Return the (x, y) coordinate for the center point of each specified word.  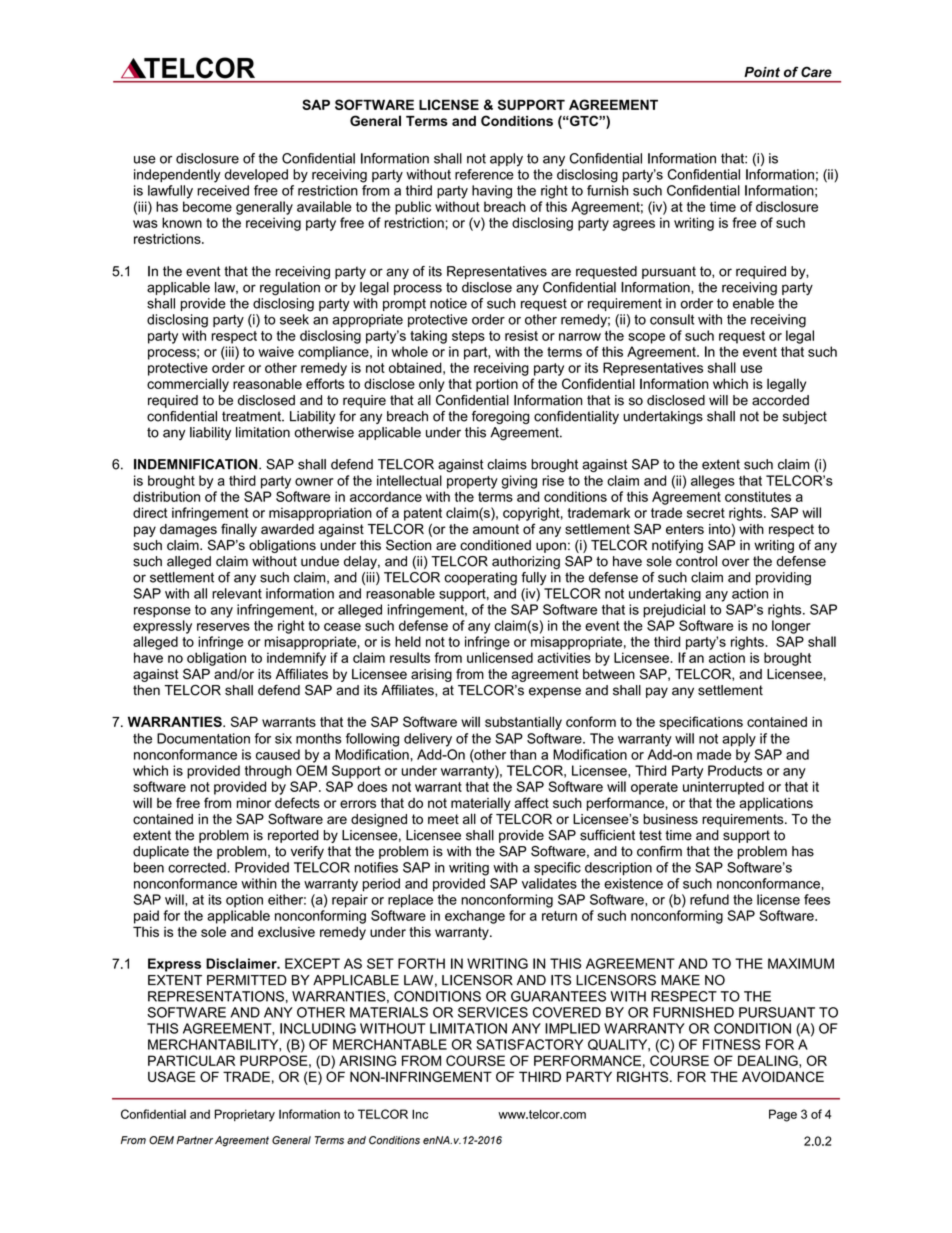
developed (256, 175)
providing (783, 579)
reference (484, 174)
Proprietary (245, 1115)
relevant (237, 593)
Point (762, 72)
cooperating (480, 579)
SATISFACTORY (529, 1044)
